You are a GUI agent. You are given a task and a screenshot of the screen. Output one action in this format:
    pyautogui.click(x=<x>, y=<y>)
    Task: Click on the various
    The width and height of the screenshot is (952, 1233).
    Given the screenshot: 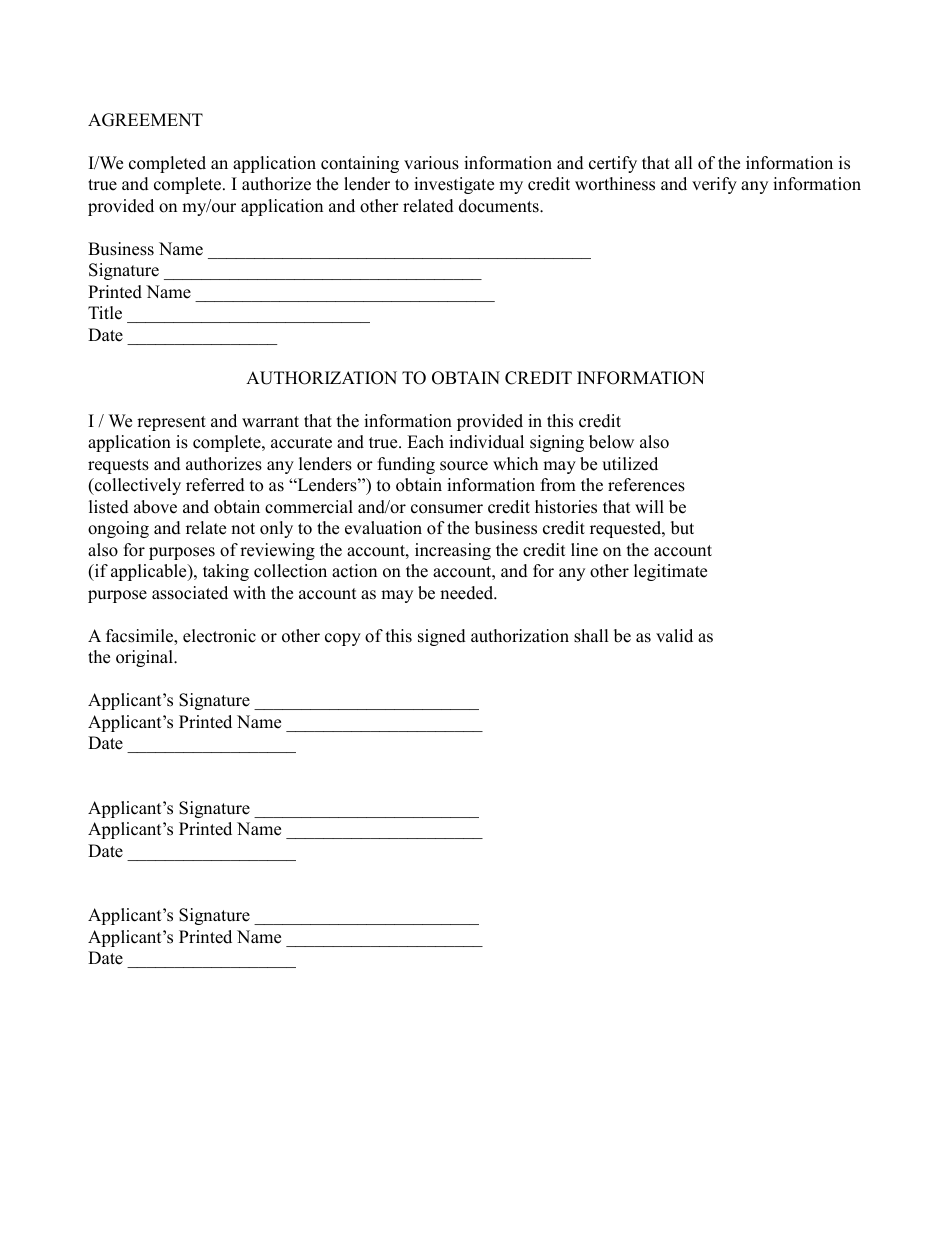 What is the action you would take?
    pyautogui.click(x=431, y=163)
